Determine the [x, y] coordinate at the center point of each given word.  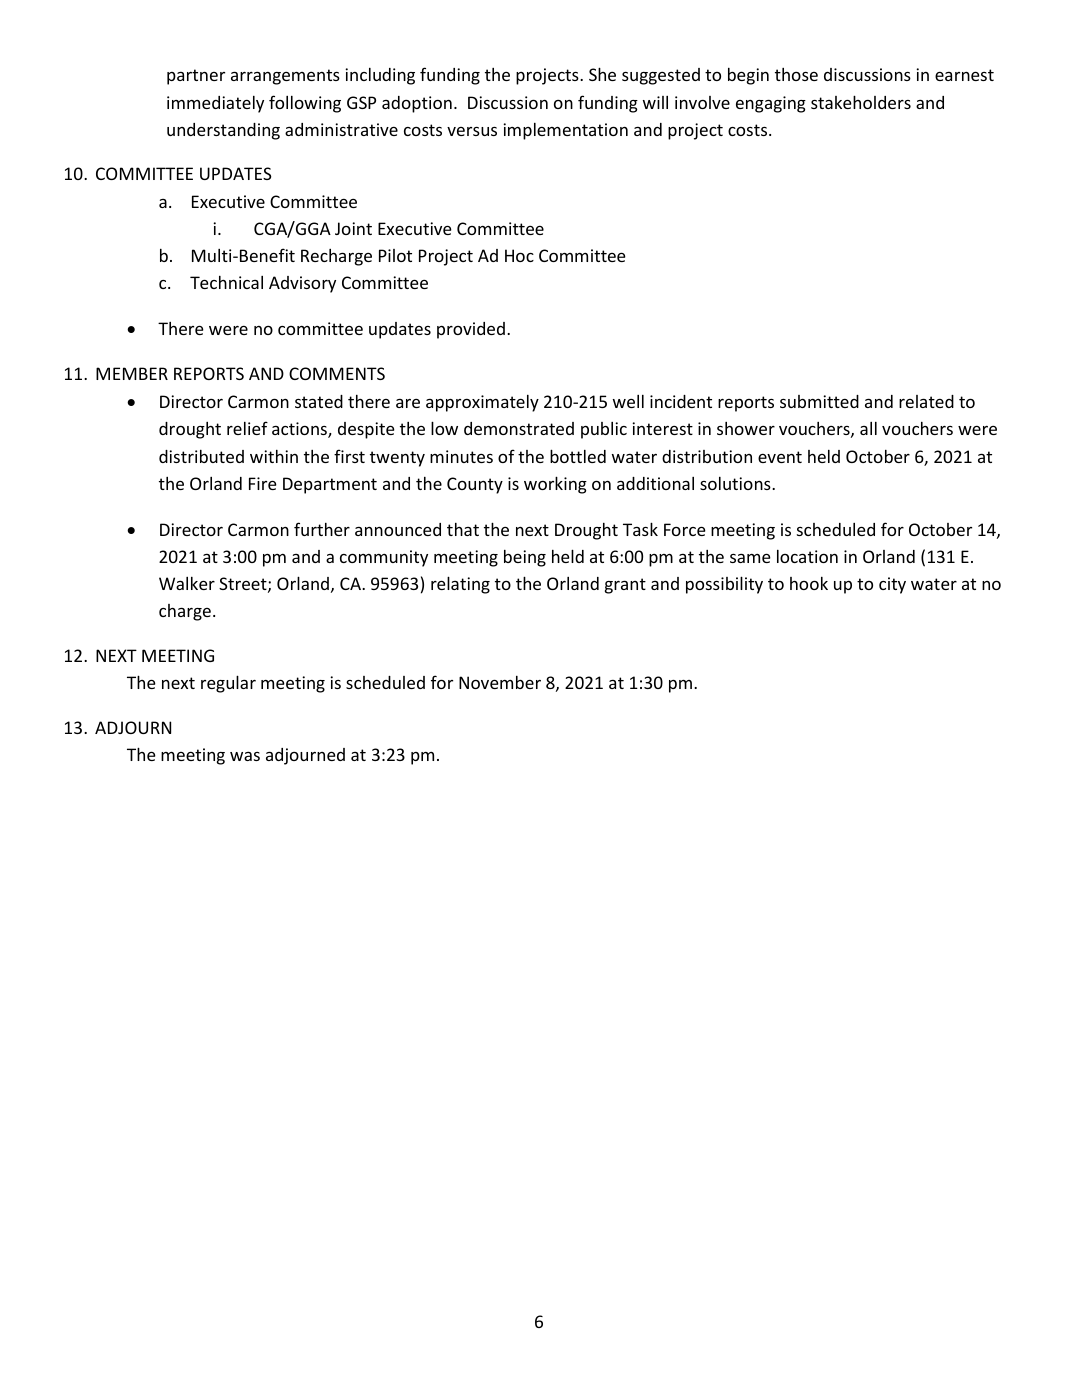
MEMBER [132, 373]
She [602, 74]
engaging [771, 104]
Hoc [519, 255]
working [555, 485]
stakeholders [861, 102]
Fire [263, 483]
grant [625, 586]
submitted [819, 401]
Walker [187, 583]
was [245, 756]
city [892, 585]
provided [471, 330]
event [780, 457]
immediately [215, 104]
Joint [353, 228]
